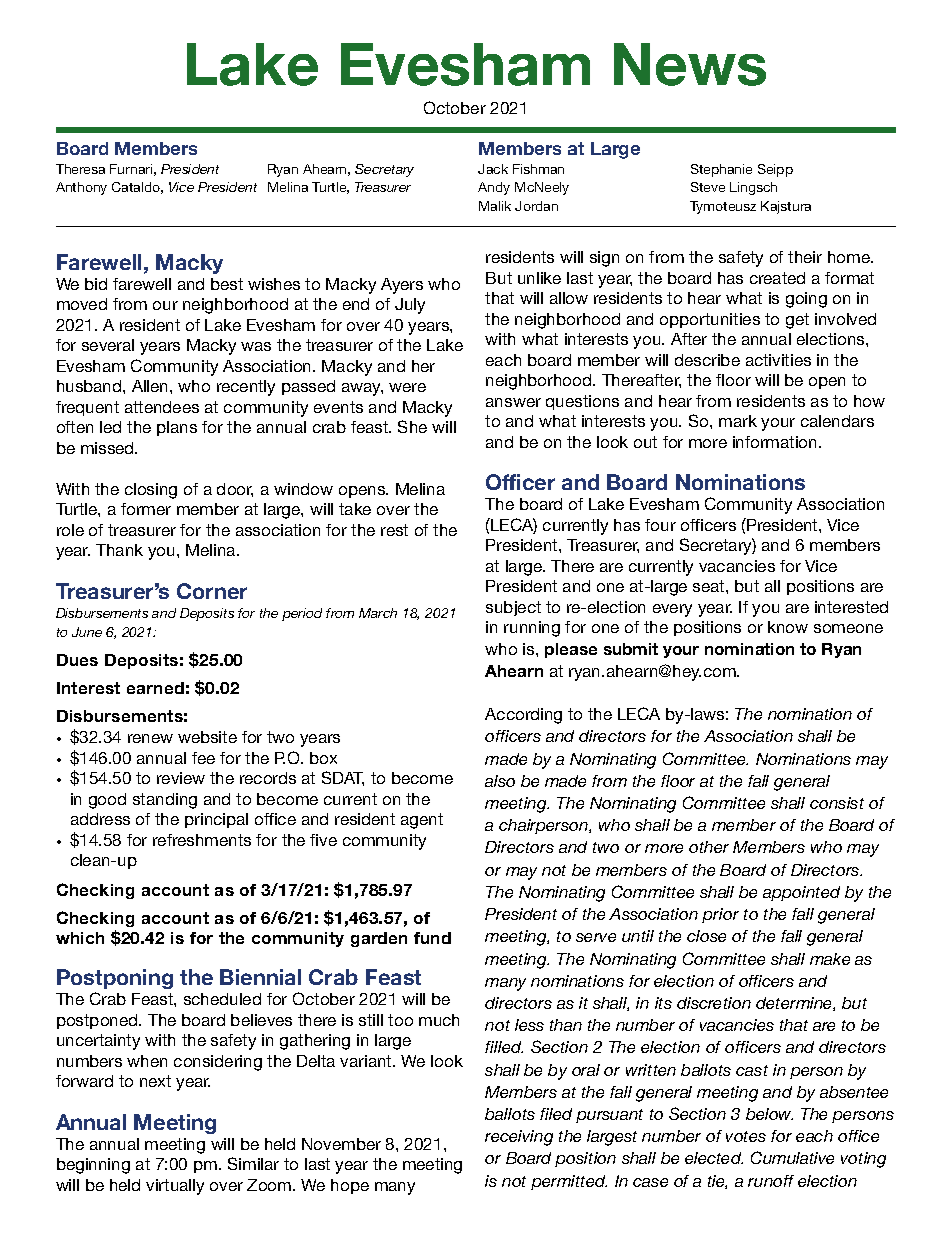  I want to click on News, so click(690, 64).
